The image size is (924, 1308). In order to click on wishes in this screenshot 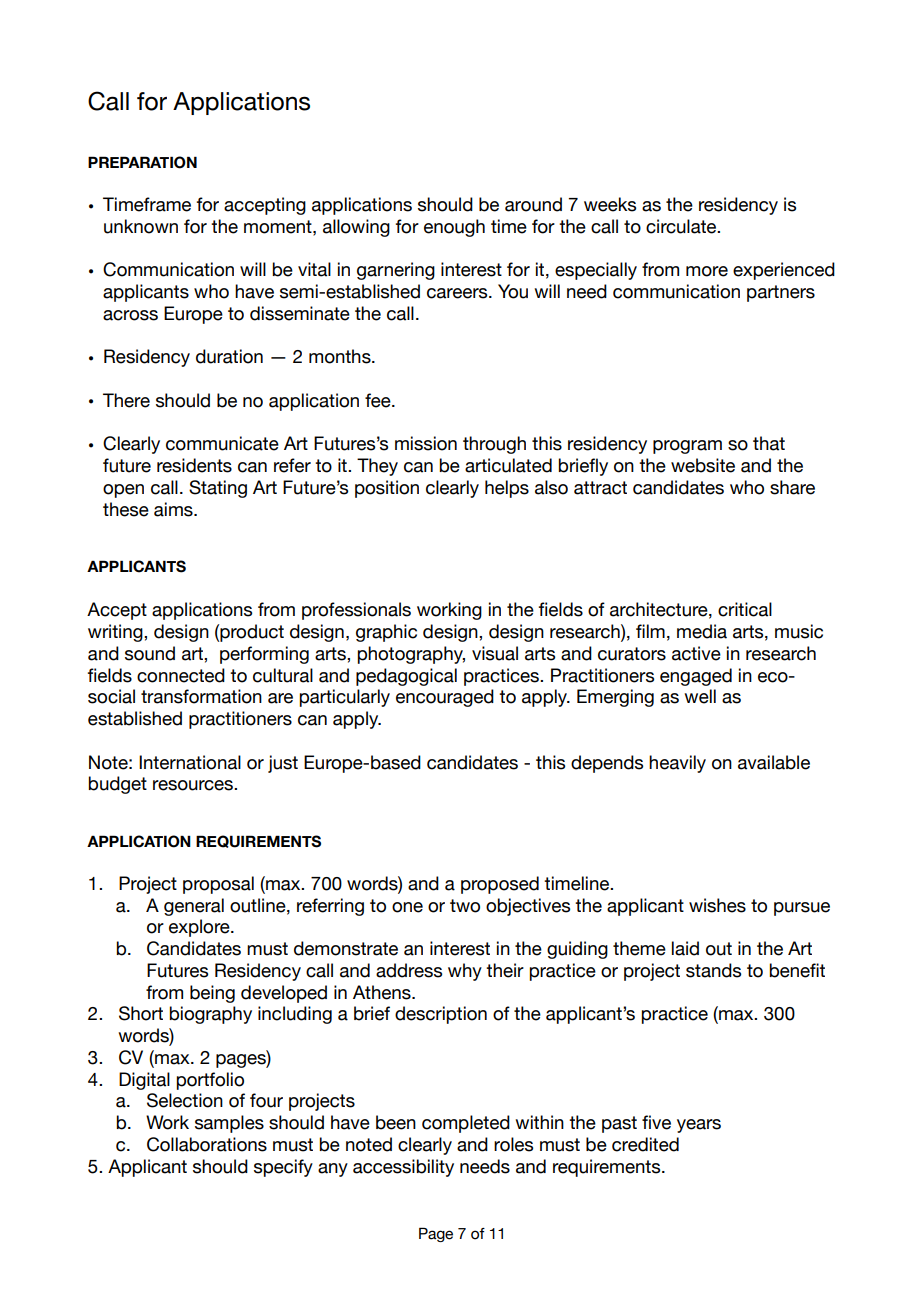, I will do `click(717, 905)`.
